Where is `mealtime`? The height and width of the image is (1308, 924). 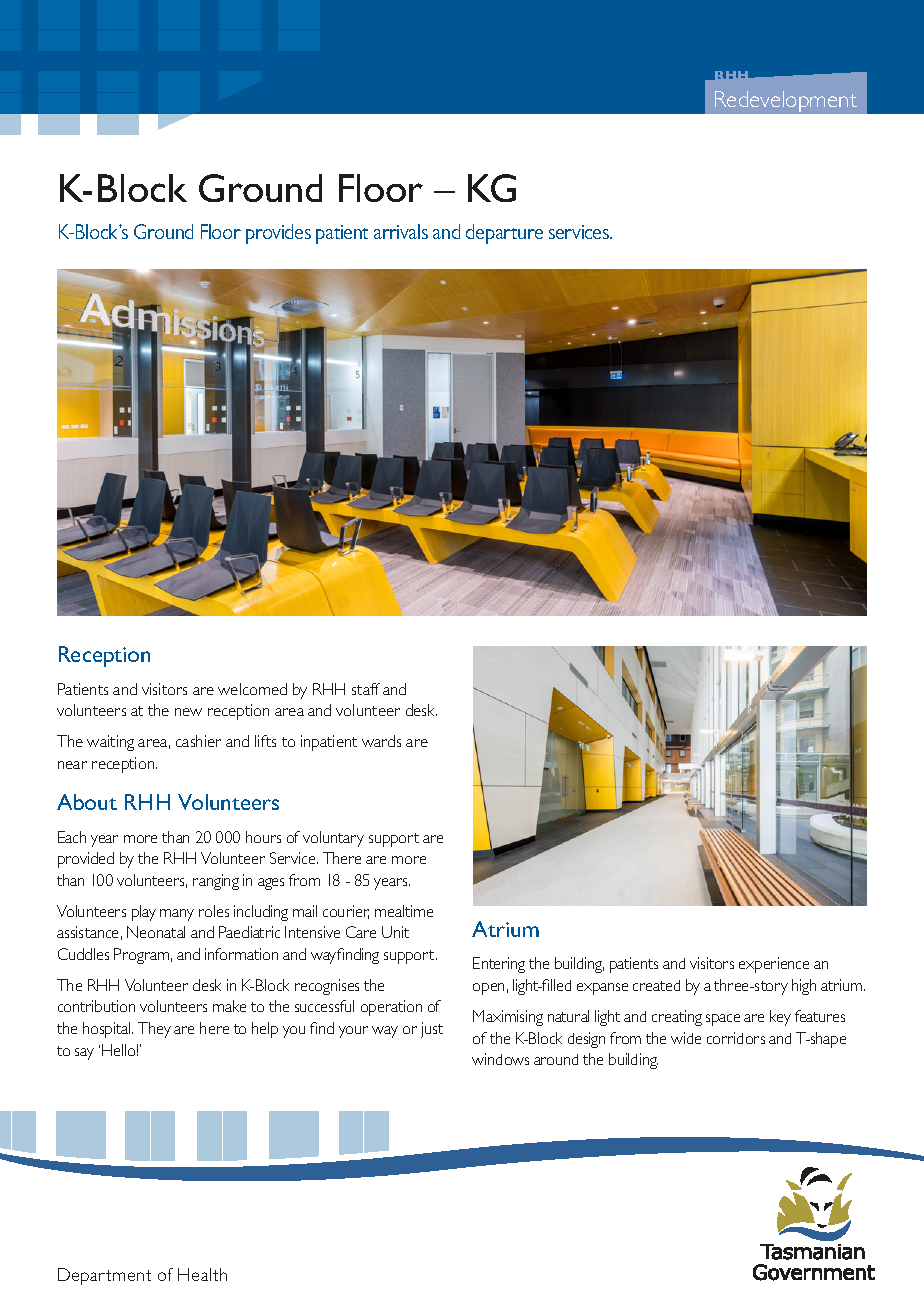 mealtime is located at coordinates (404, 911).
